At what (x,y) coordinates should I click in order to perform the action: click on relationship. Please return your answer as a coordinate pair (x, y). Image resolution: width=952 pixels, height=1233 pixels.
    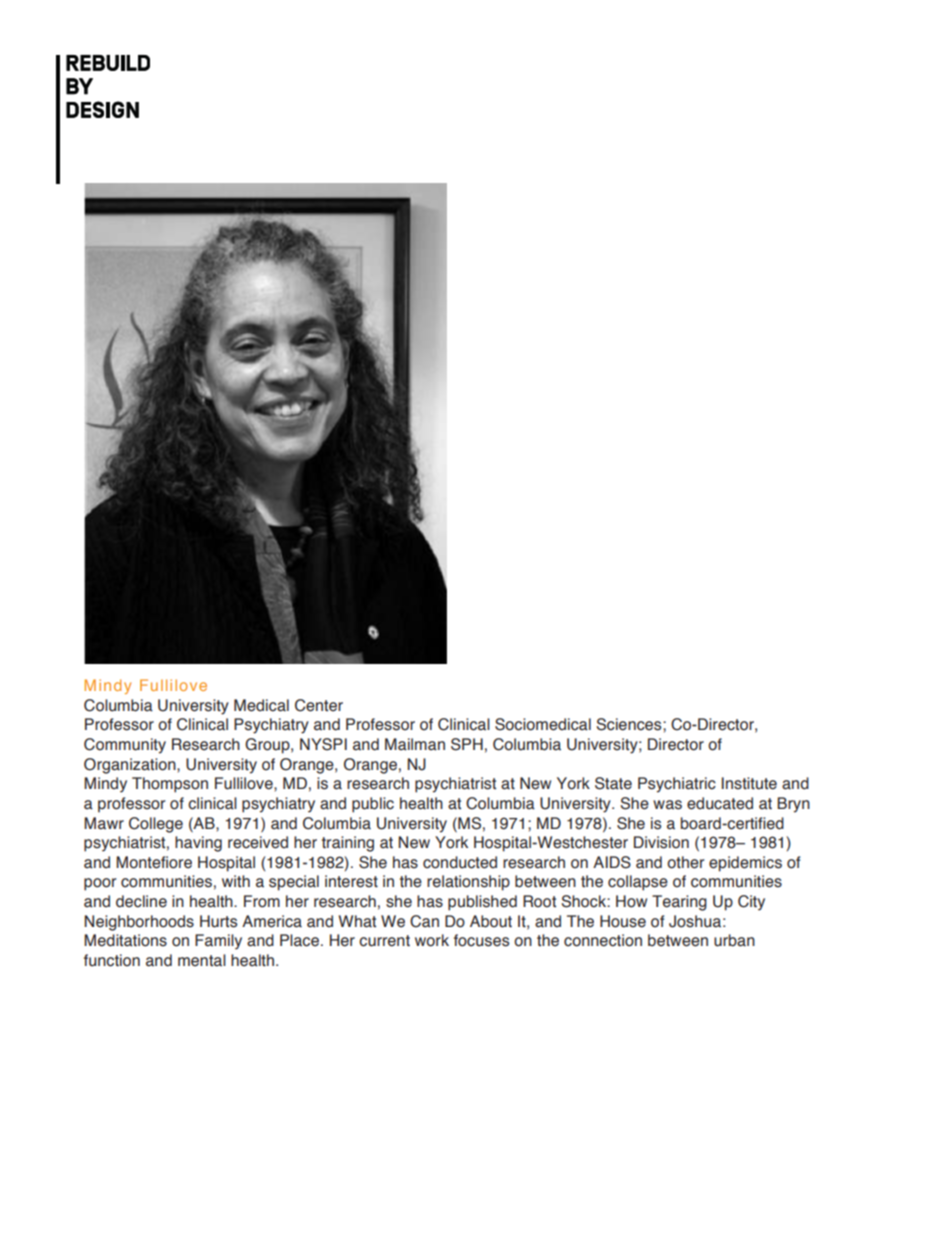
    Looking at the image, I should click on (468, 883).
